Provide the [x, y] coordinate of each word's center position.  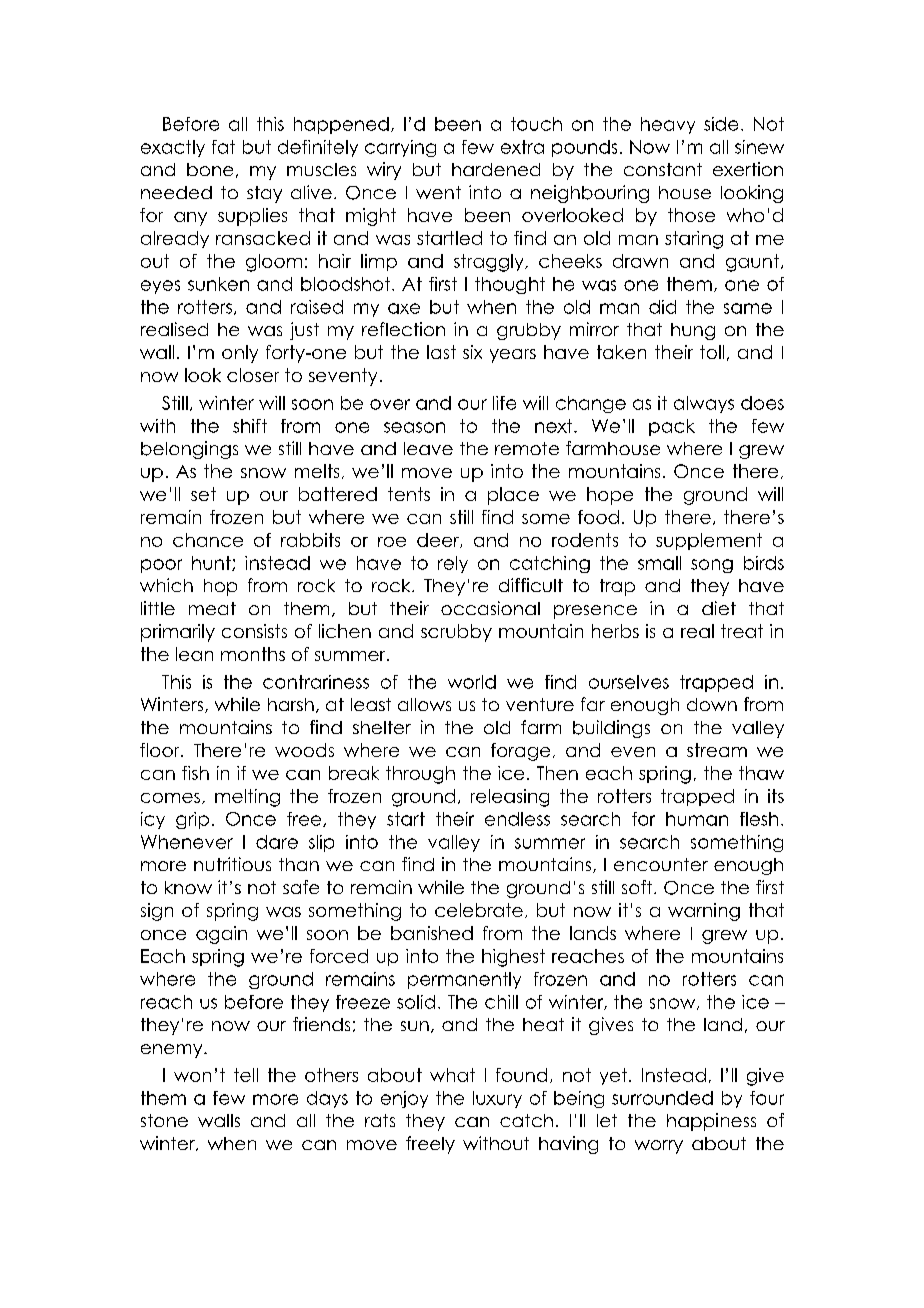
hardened [496, 169]
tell [246, 1075]
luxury [497, 1099]
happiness [711, 1122]
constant [663, 169]
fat [223, 147]
